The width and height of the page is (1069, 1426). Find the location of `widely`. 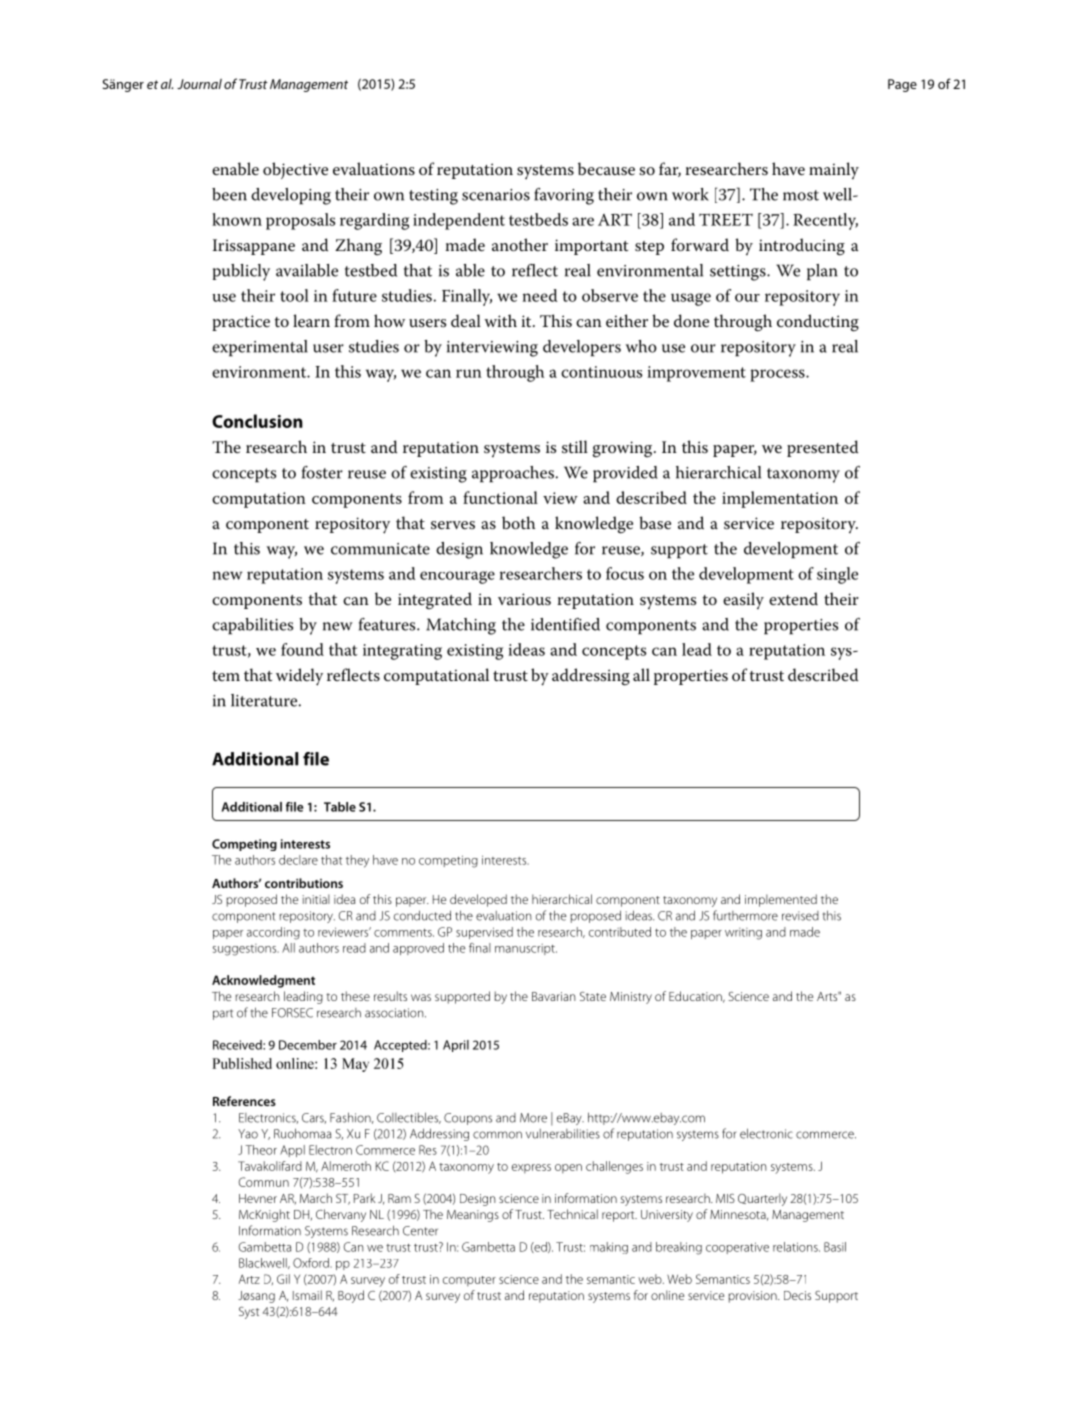

widely is located at coordinates (299, 677).
